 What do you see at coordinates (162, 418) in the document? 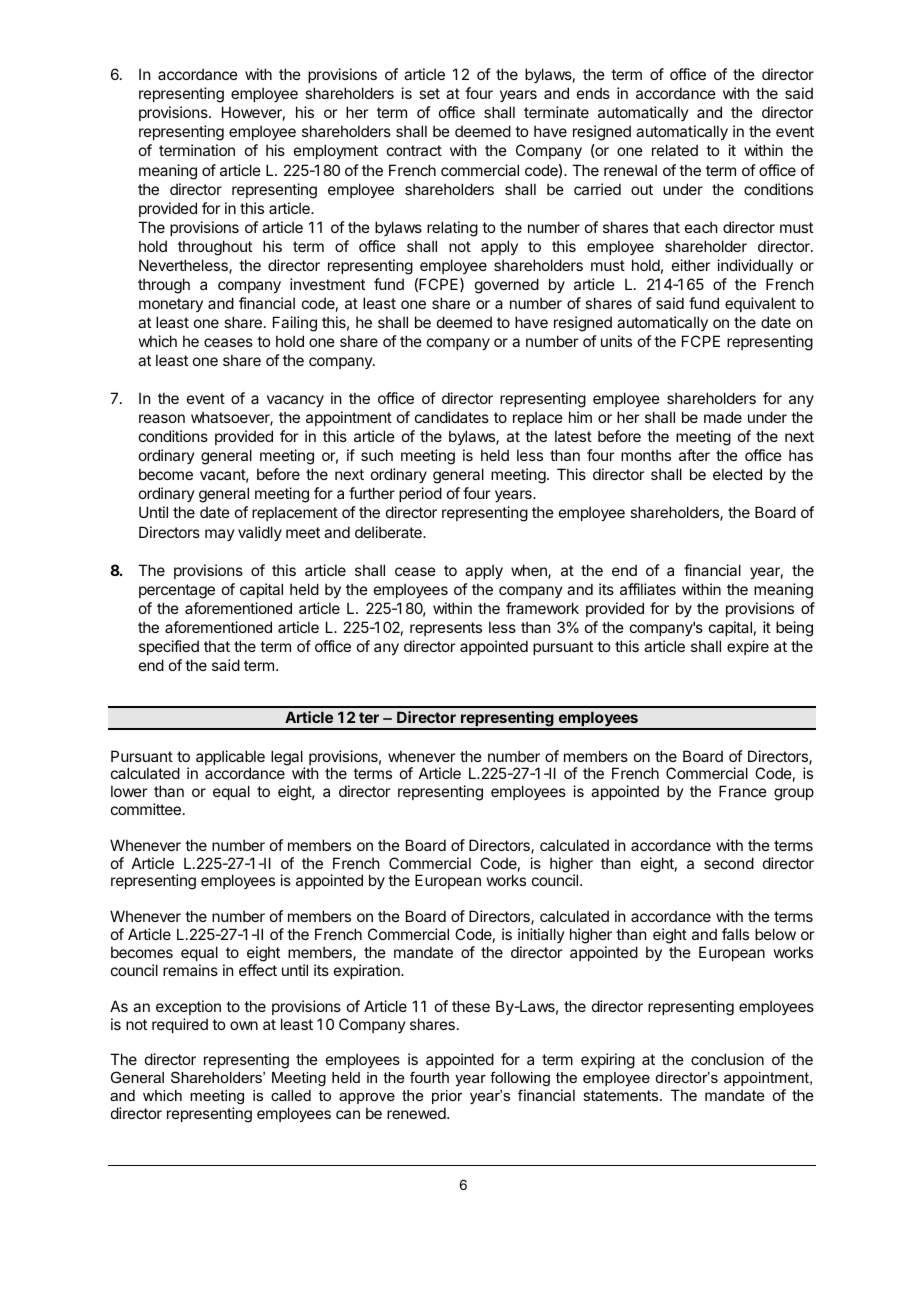
I see `reason` at bounding box center [162, 418].
